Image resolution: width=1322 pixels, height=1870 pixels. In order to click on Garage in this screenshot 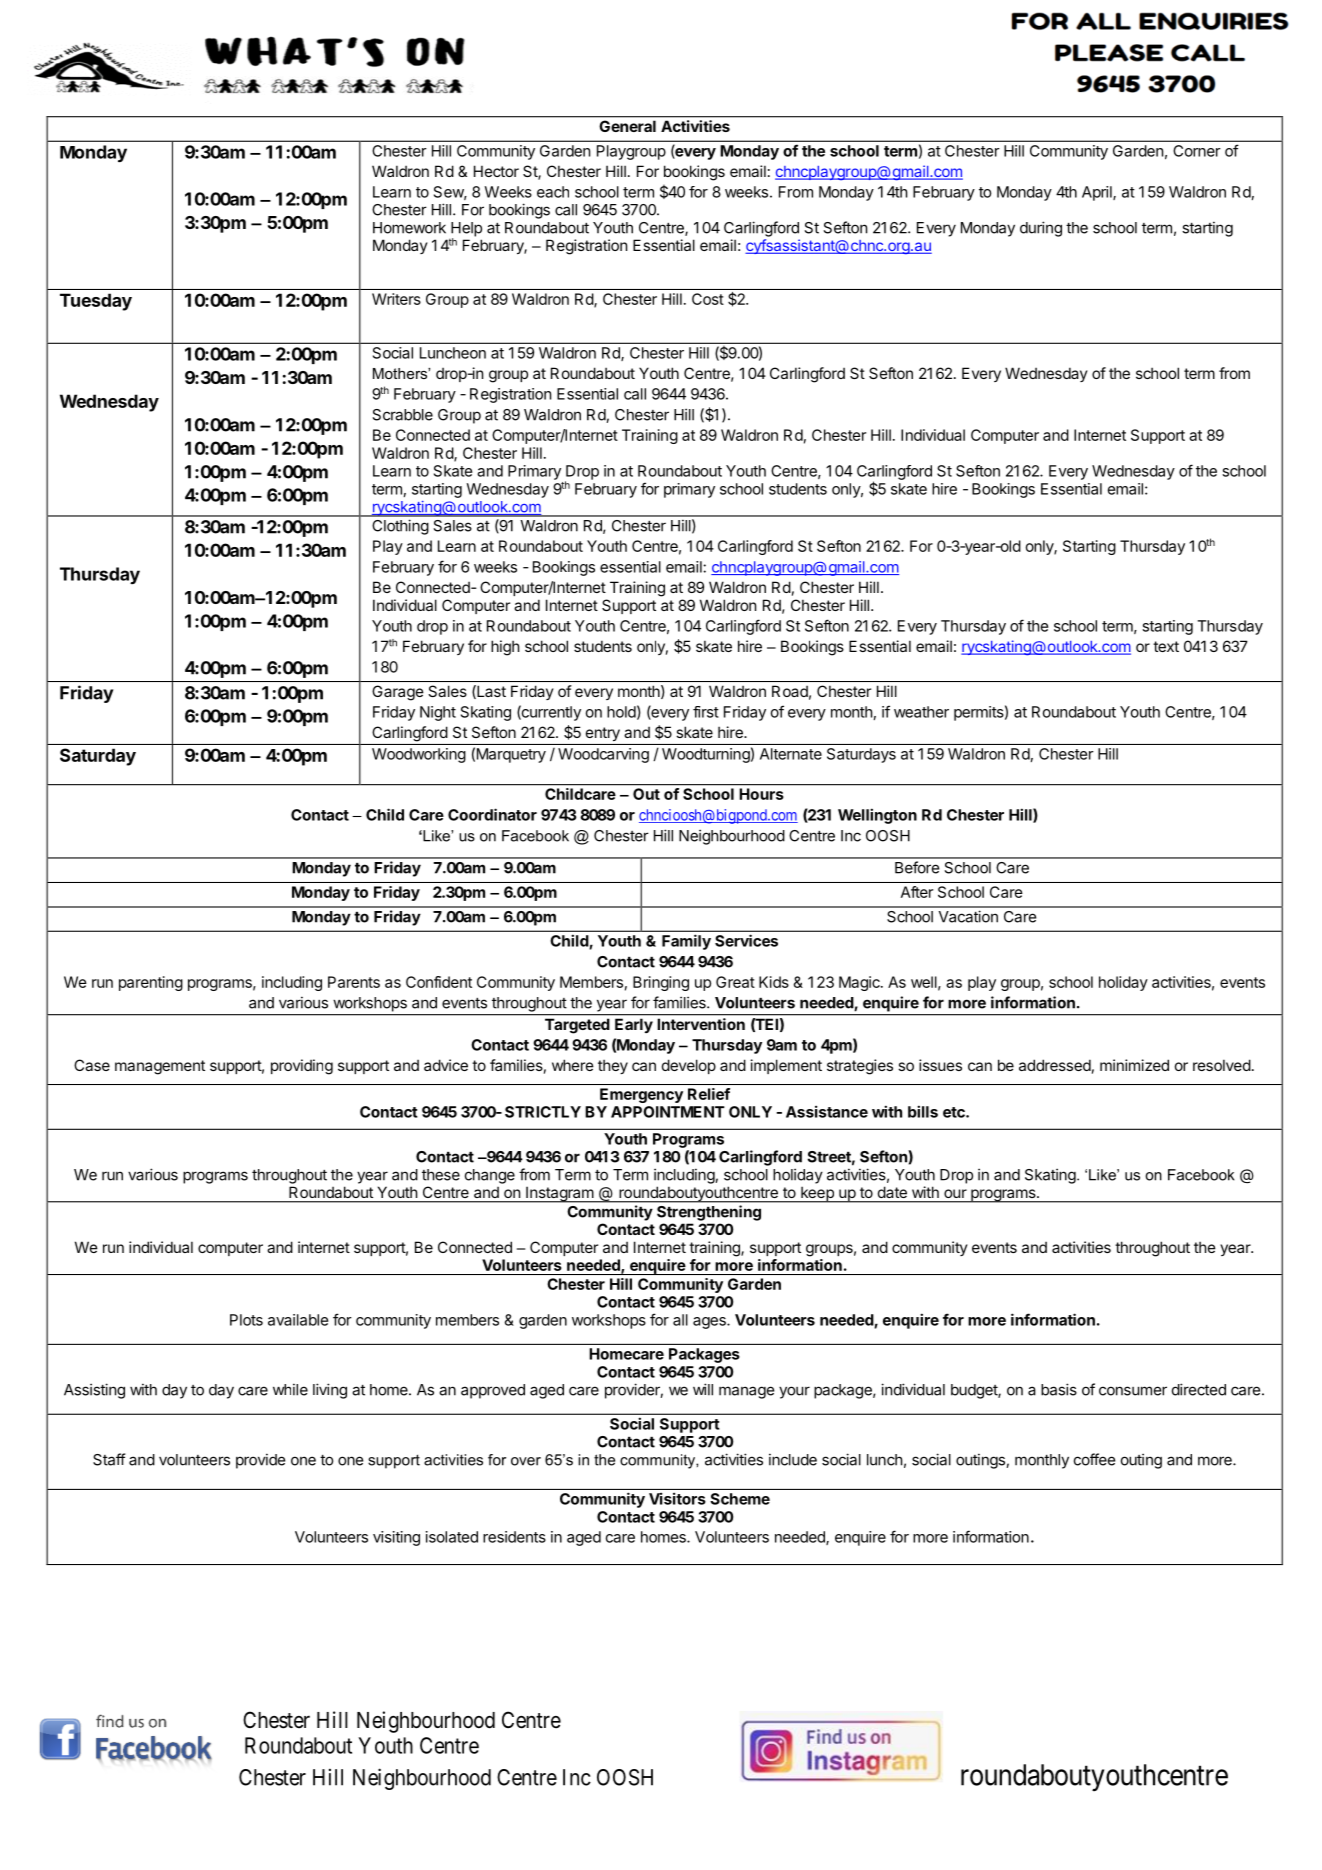, I will do `click(397, 693)`.
